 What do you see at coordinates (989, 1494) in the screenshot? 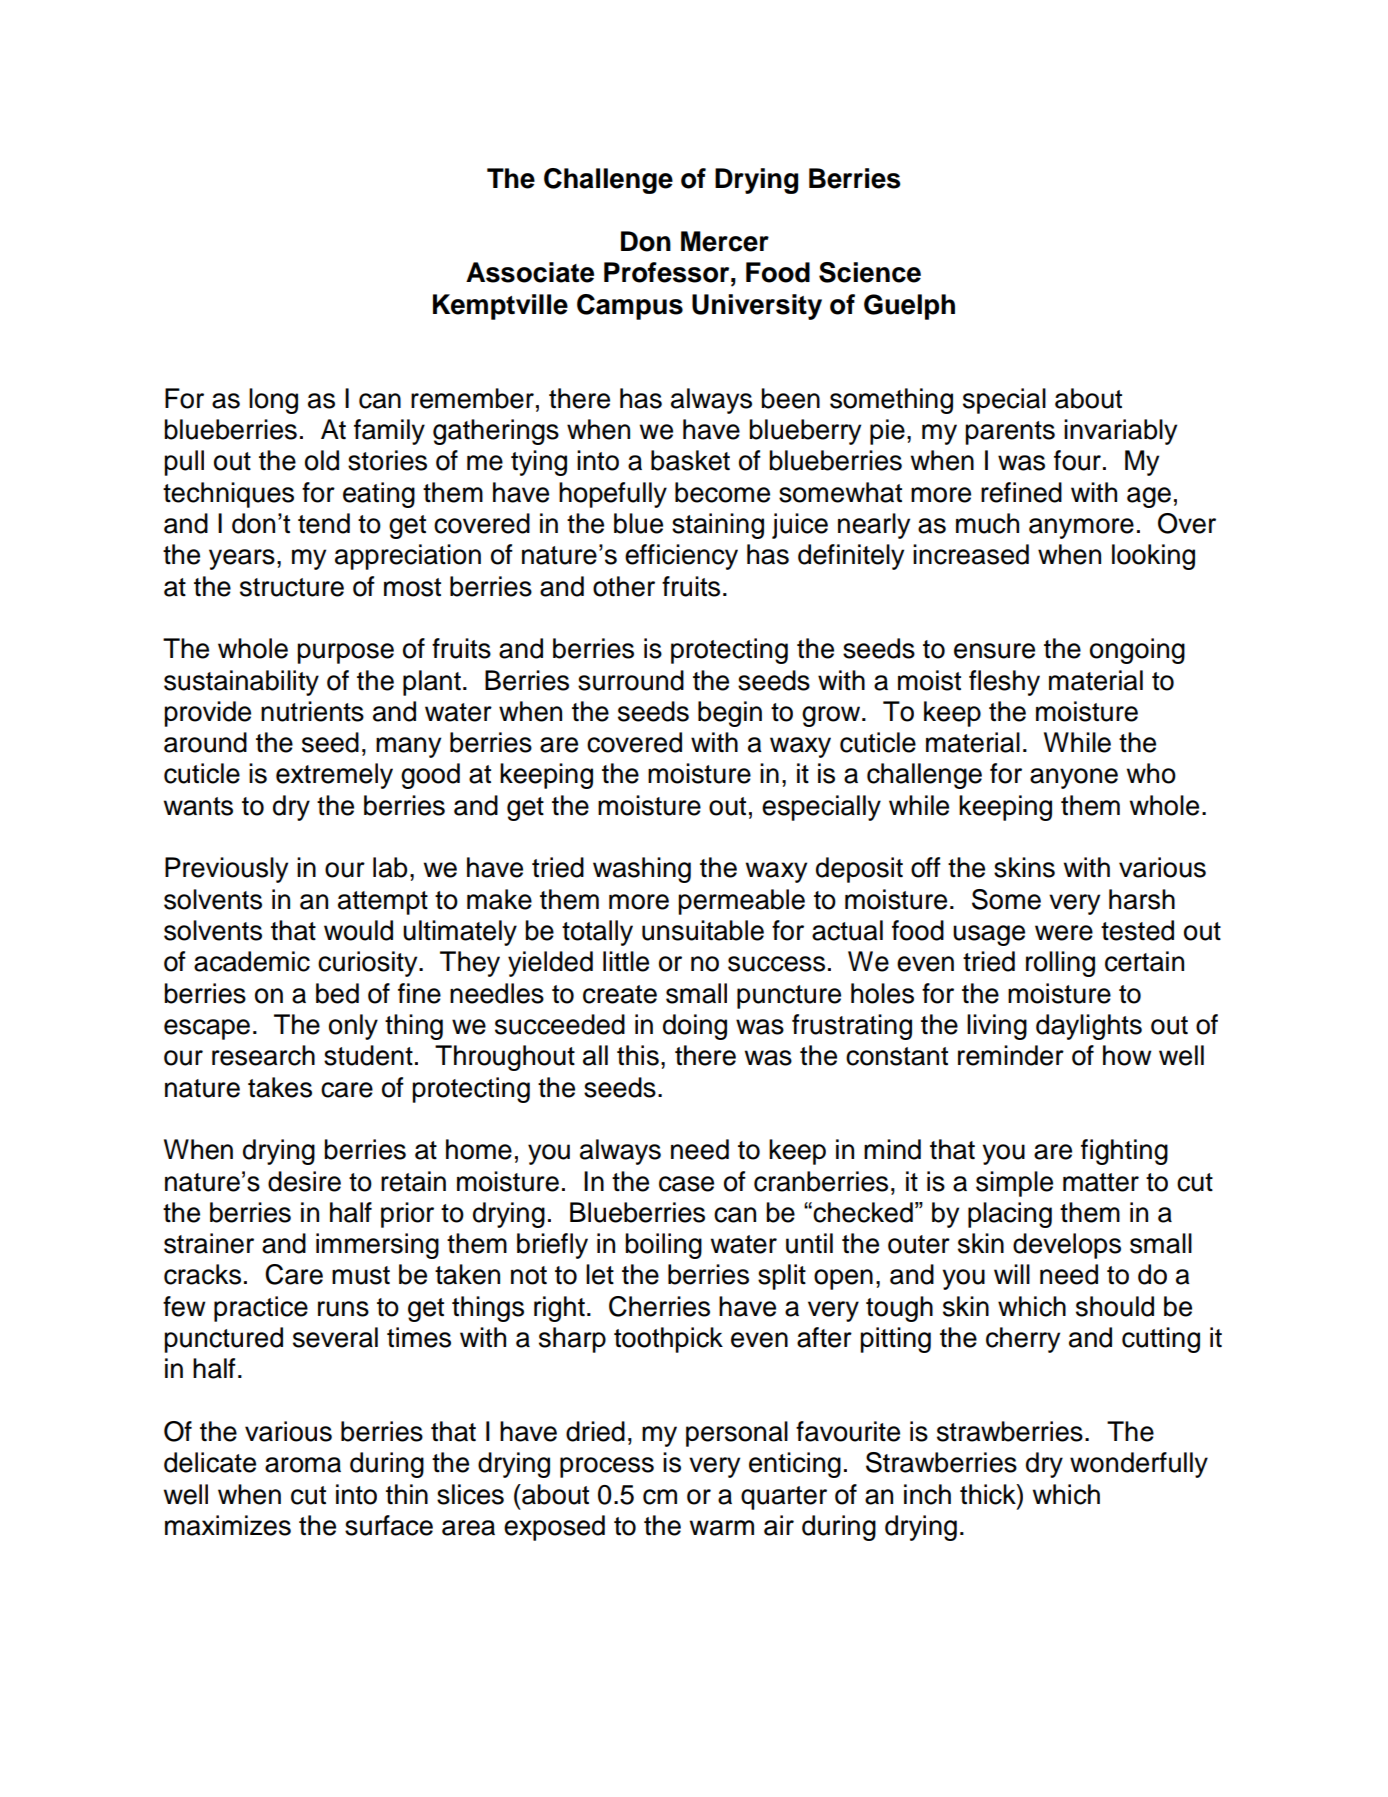
I see `thick` at bounding box center [989, 1494].
